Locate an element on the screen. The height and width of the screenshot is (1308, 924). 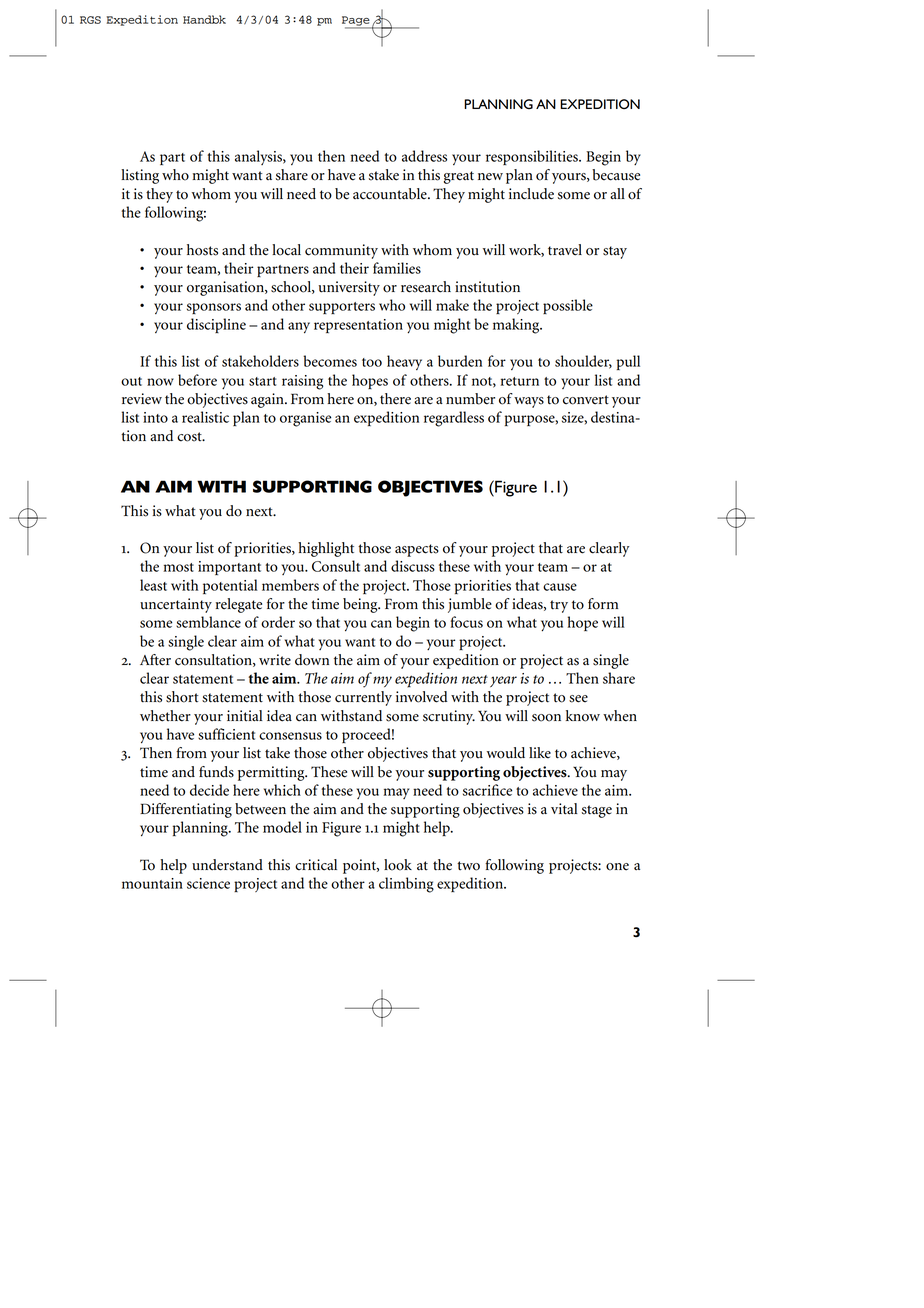
one is located at coordinates (617, 867).
